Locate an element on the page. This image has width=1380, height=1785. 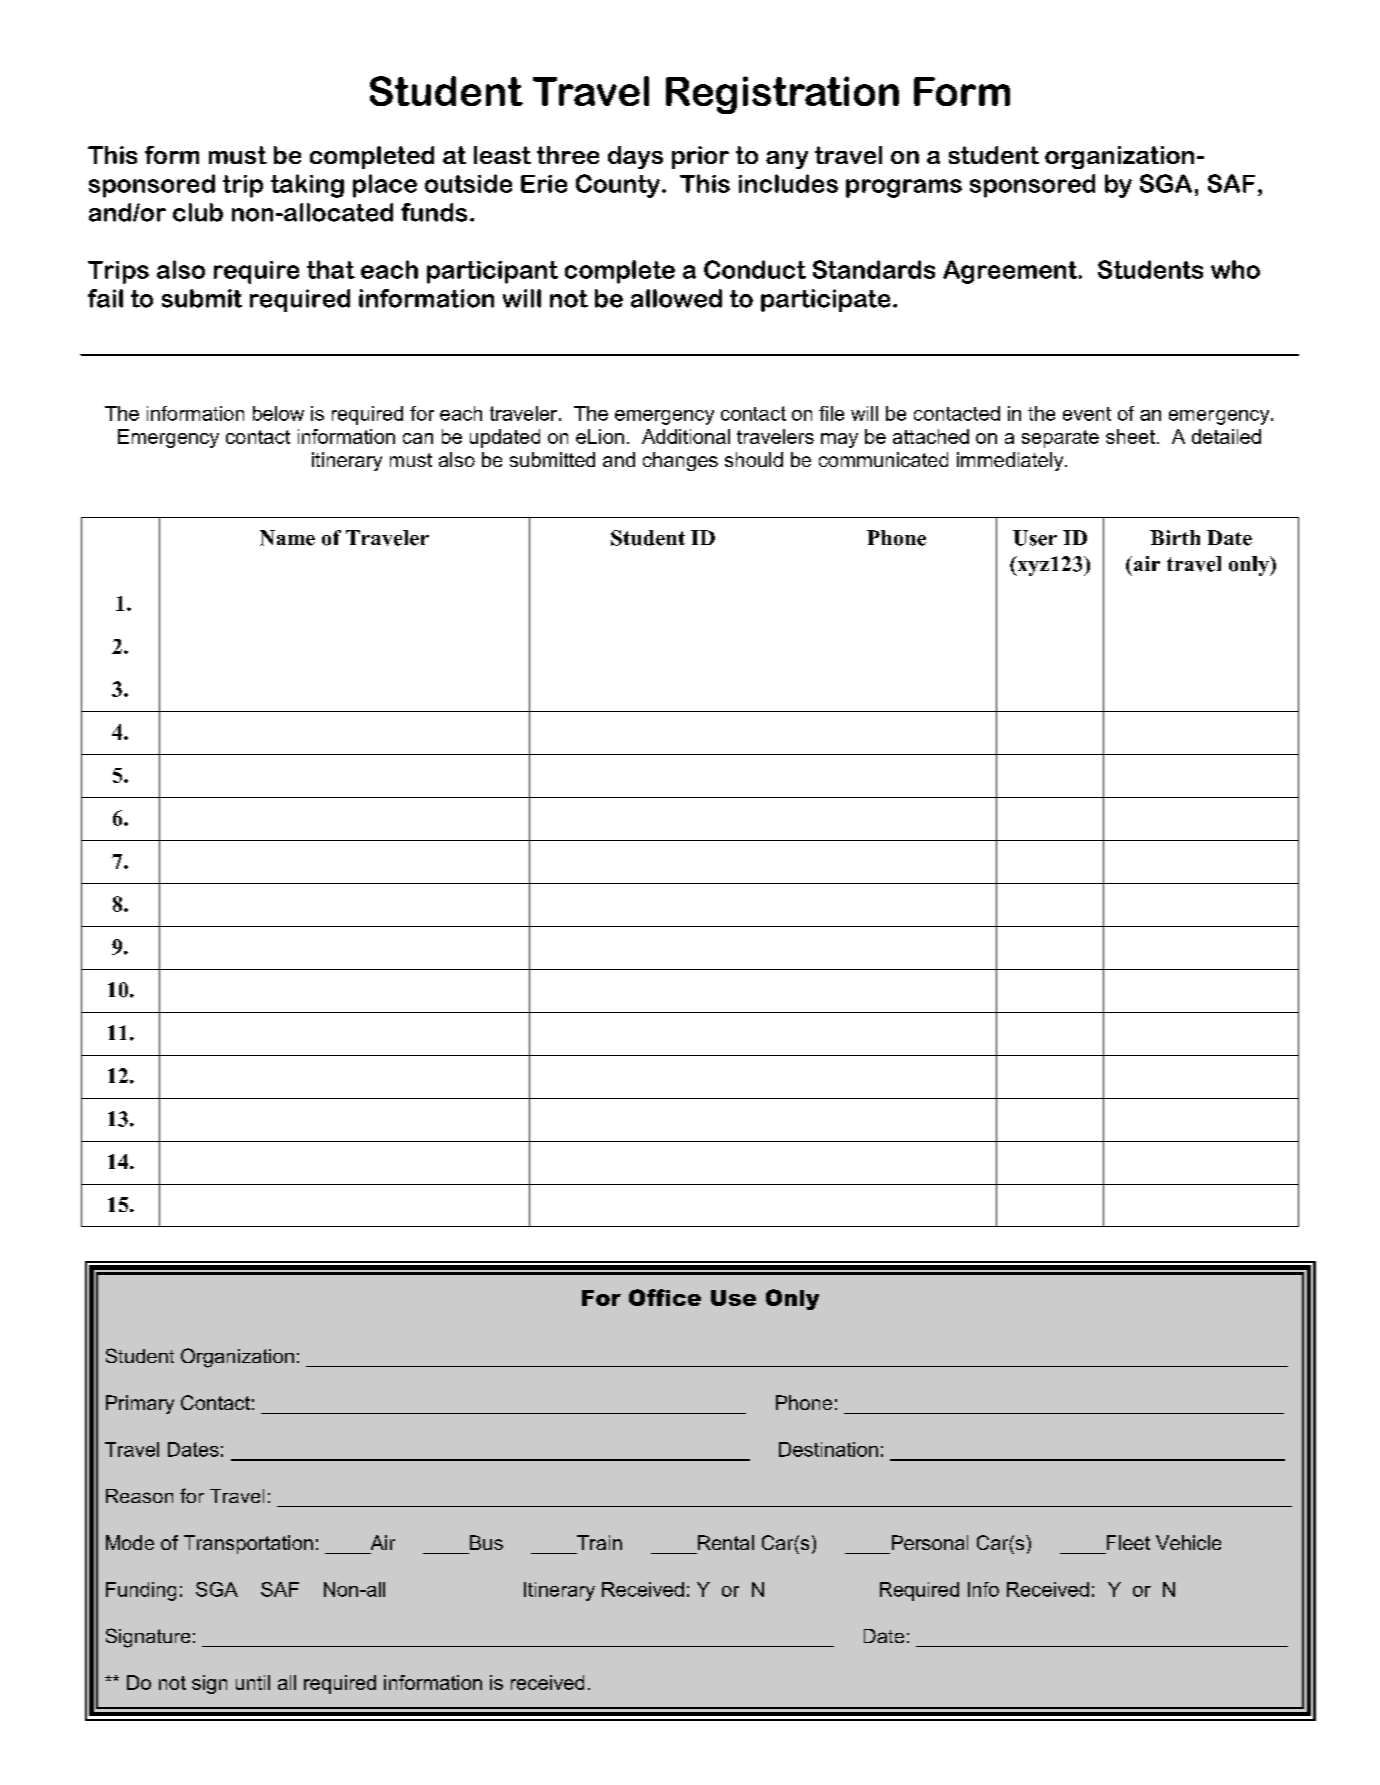
taking is located at coordinates (307, 186).
